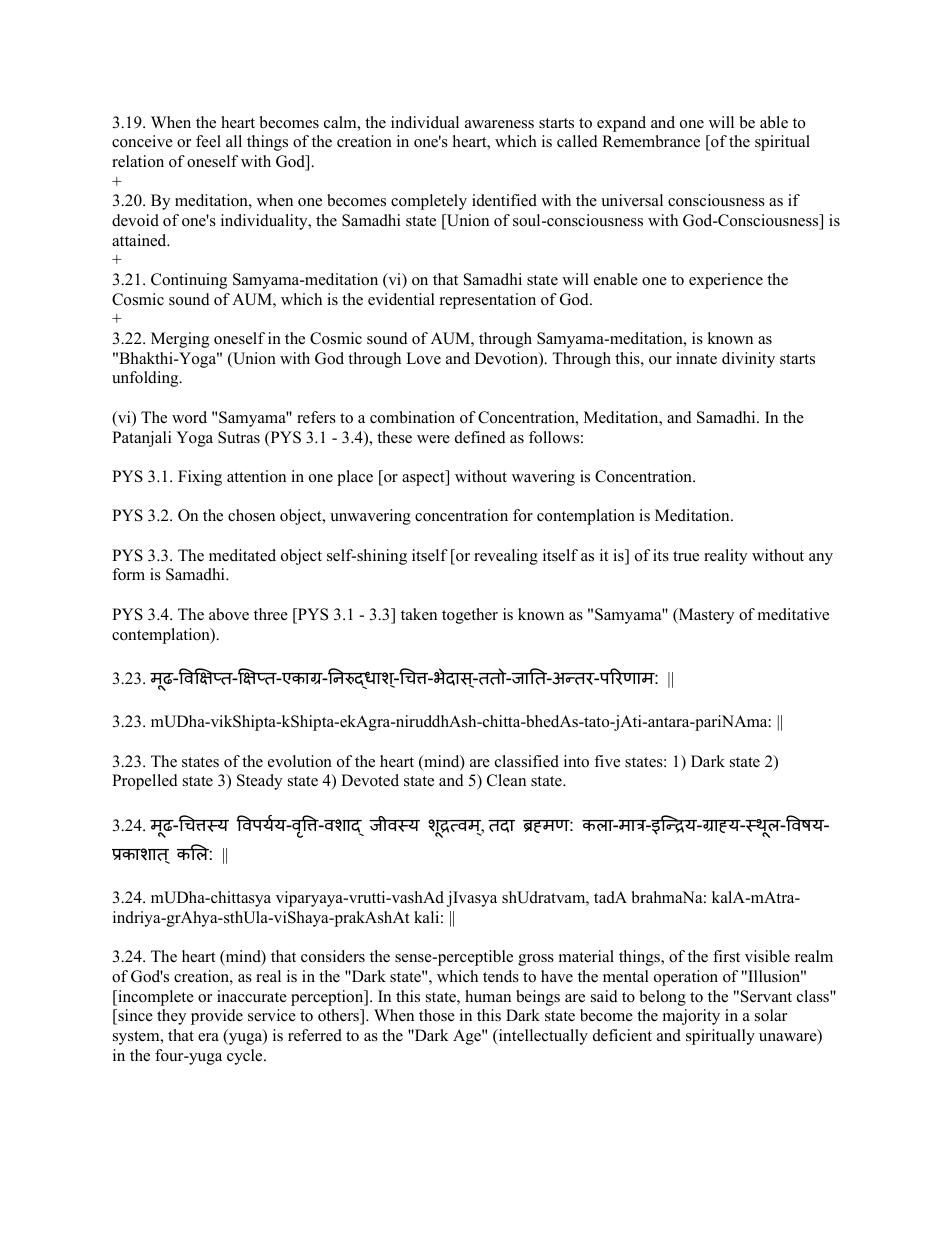 The width and height of the image is (952, 1233). I want to click on Clean, so click(506, 780).
